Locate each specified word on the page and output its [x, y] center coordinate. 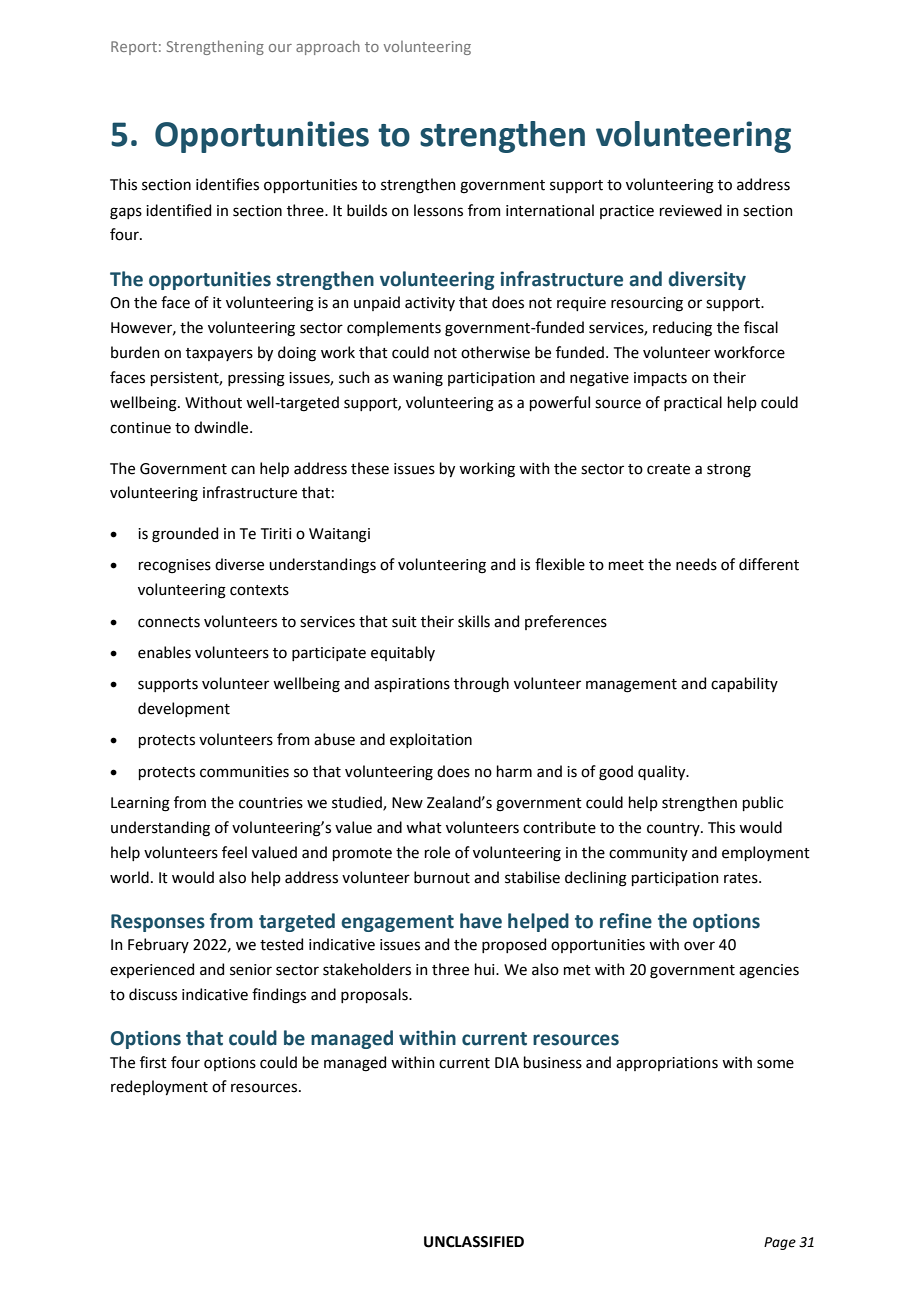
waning [418, 379]
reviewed [691, 210]
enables [164, 652]
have [481, 921]
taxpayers [219, 354]
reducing [682, 329]
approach [328, 47]
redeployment [159, 1087]
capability [744, 684]
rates [742, 878]
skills [474, 621]
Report [134, 48]
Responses [158, 923]
